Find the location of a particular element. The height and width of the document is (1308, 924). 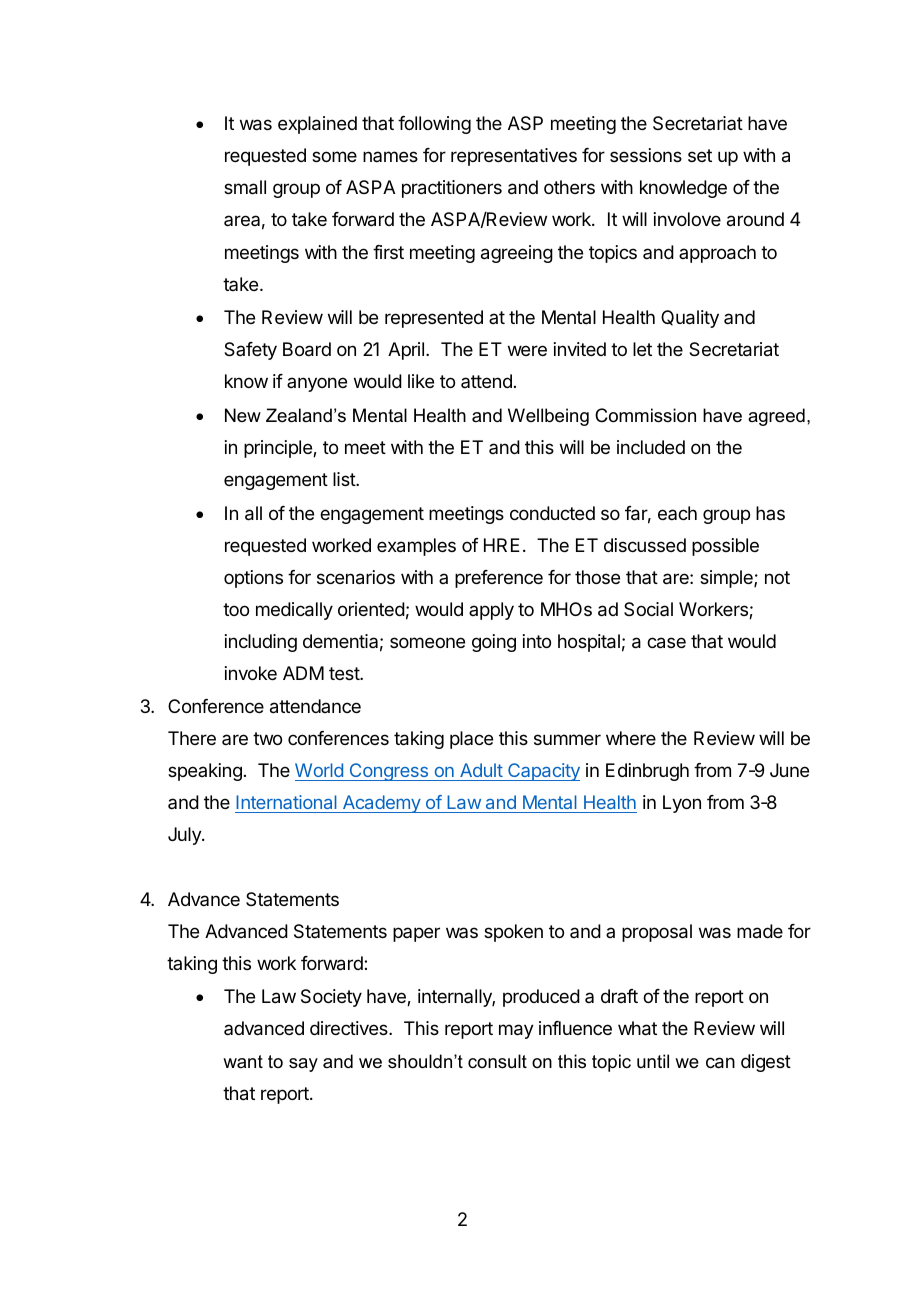

may is located at coordinates (516, 1031).
